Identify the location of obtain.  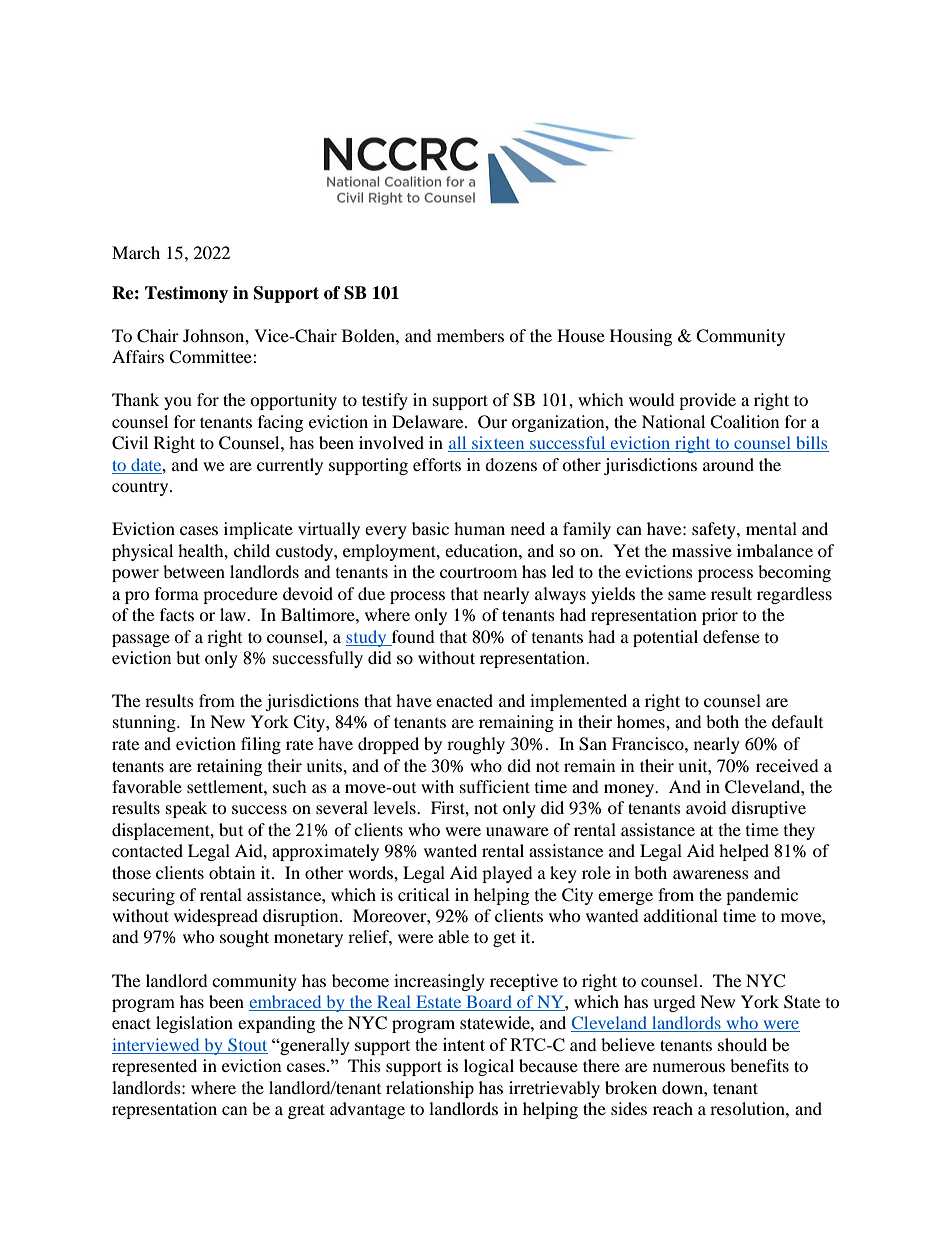
(232, 872).
